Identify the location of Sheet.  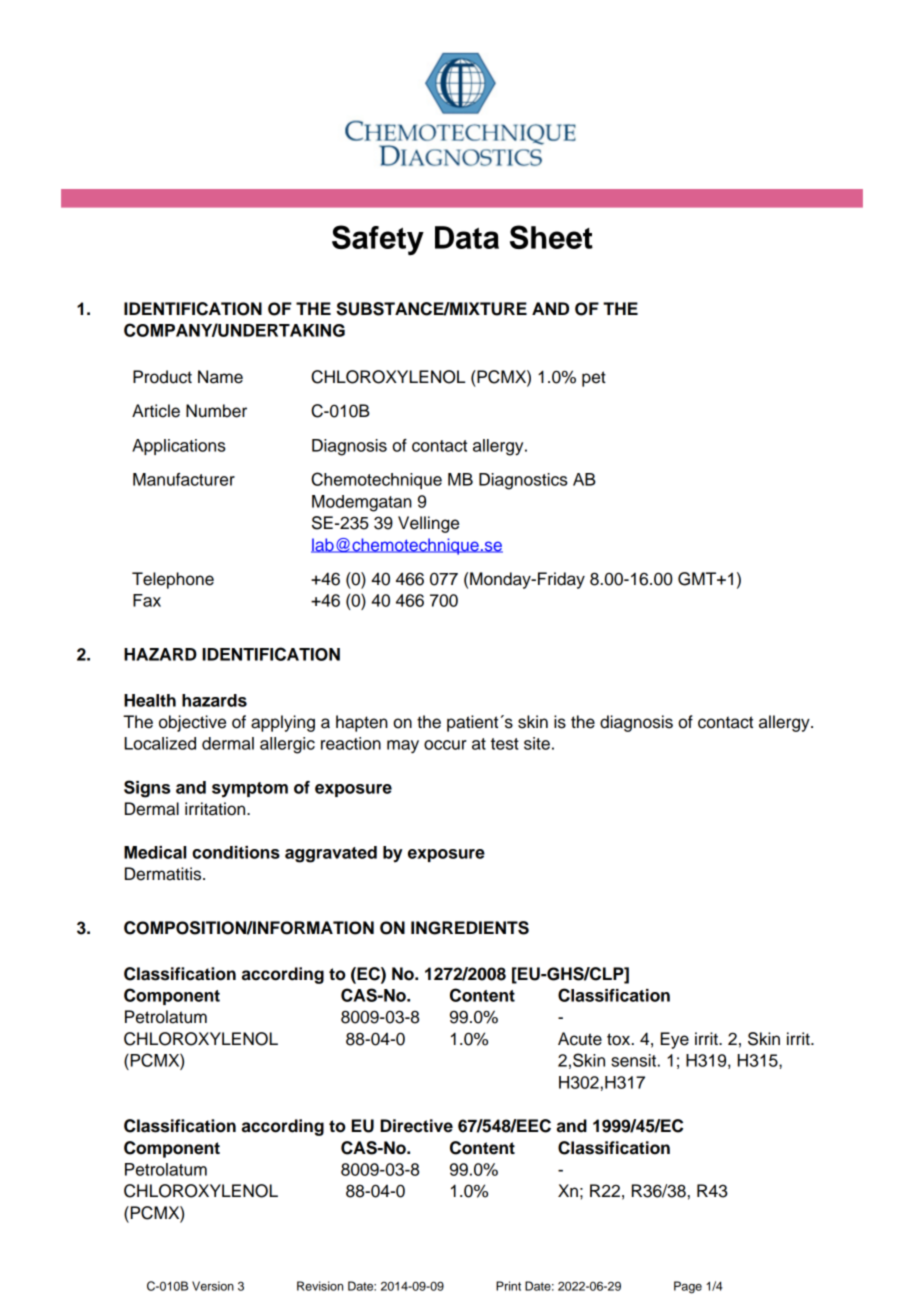
(551, 237).
